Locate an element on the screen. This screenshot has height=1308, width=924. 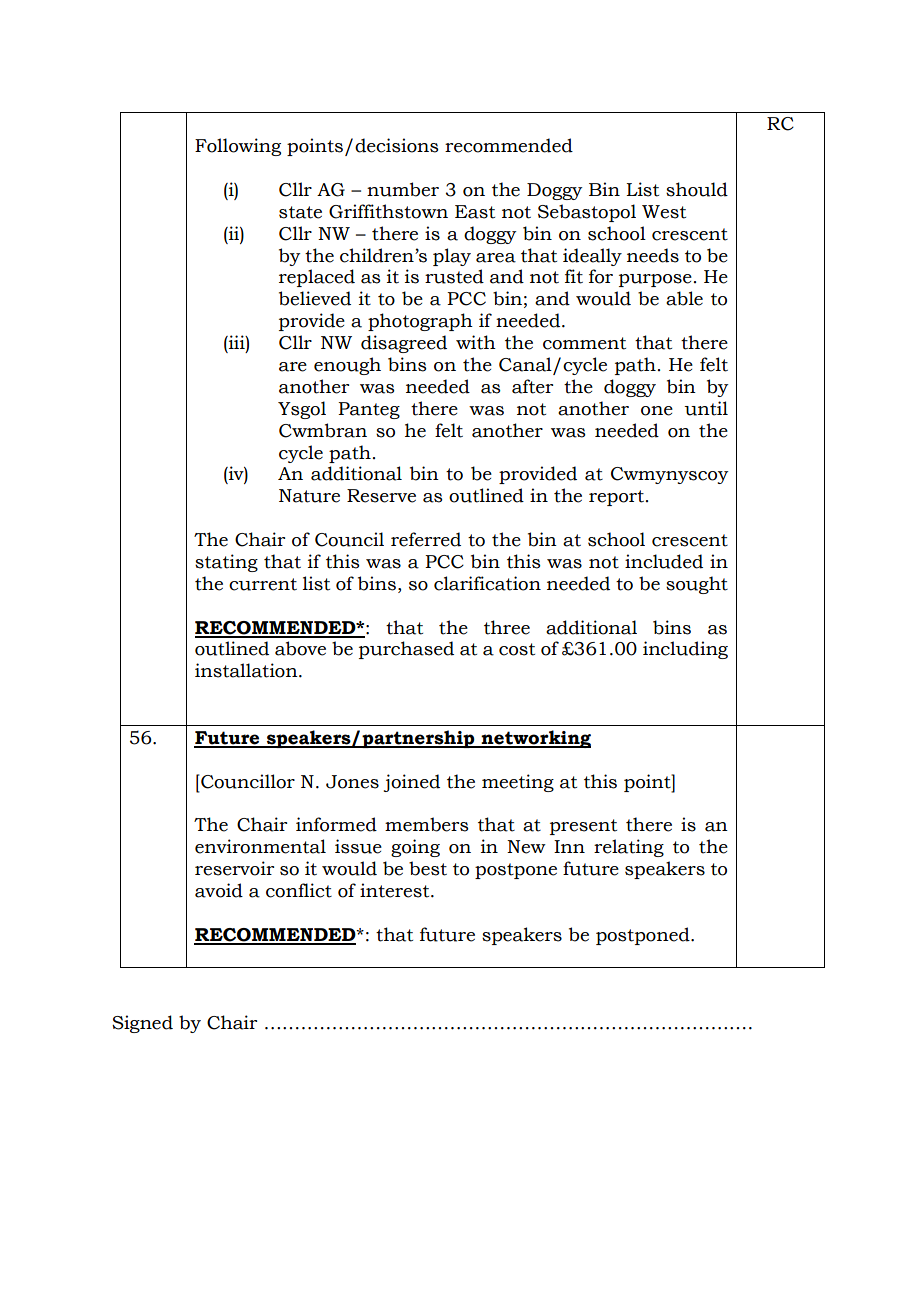
Signed is located at coordinates (142, 1024).
